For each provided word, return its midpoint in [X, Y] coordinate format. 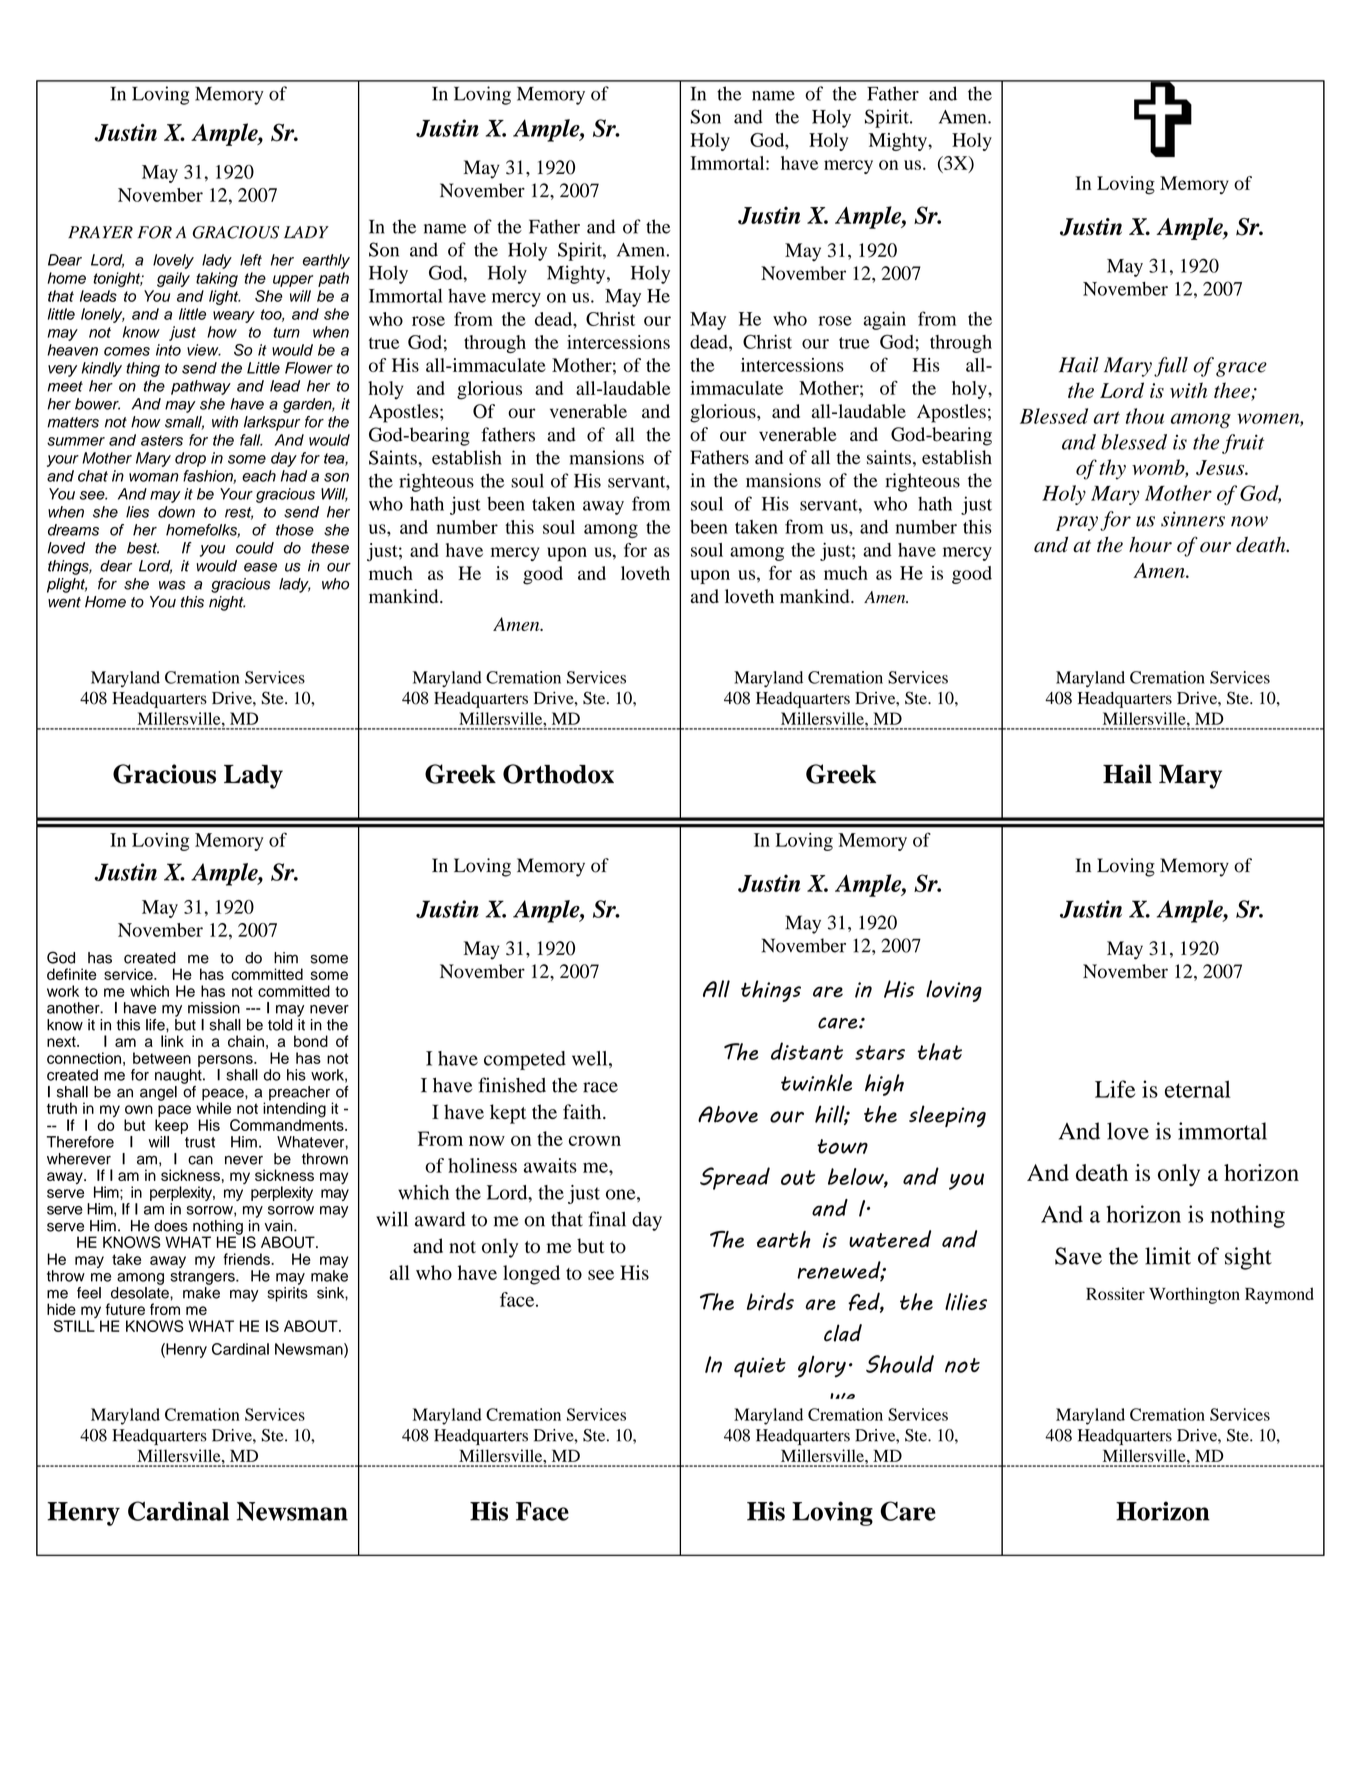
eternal [1198, 1089]
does [171, 1226]
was [172, 585]
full [1171, 367]
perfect [781, 1555]
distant [807, 1051]
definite [72, 974]
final [607, 1219]
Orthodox [558, 774]
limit [1168, 1256]
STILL [74, 1326]
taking [217, 279]
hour [1150, 544]
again [884, 320]
